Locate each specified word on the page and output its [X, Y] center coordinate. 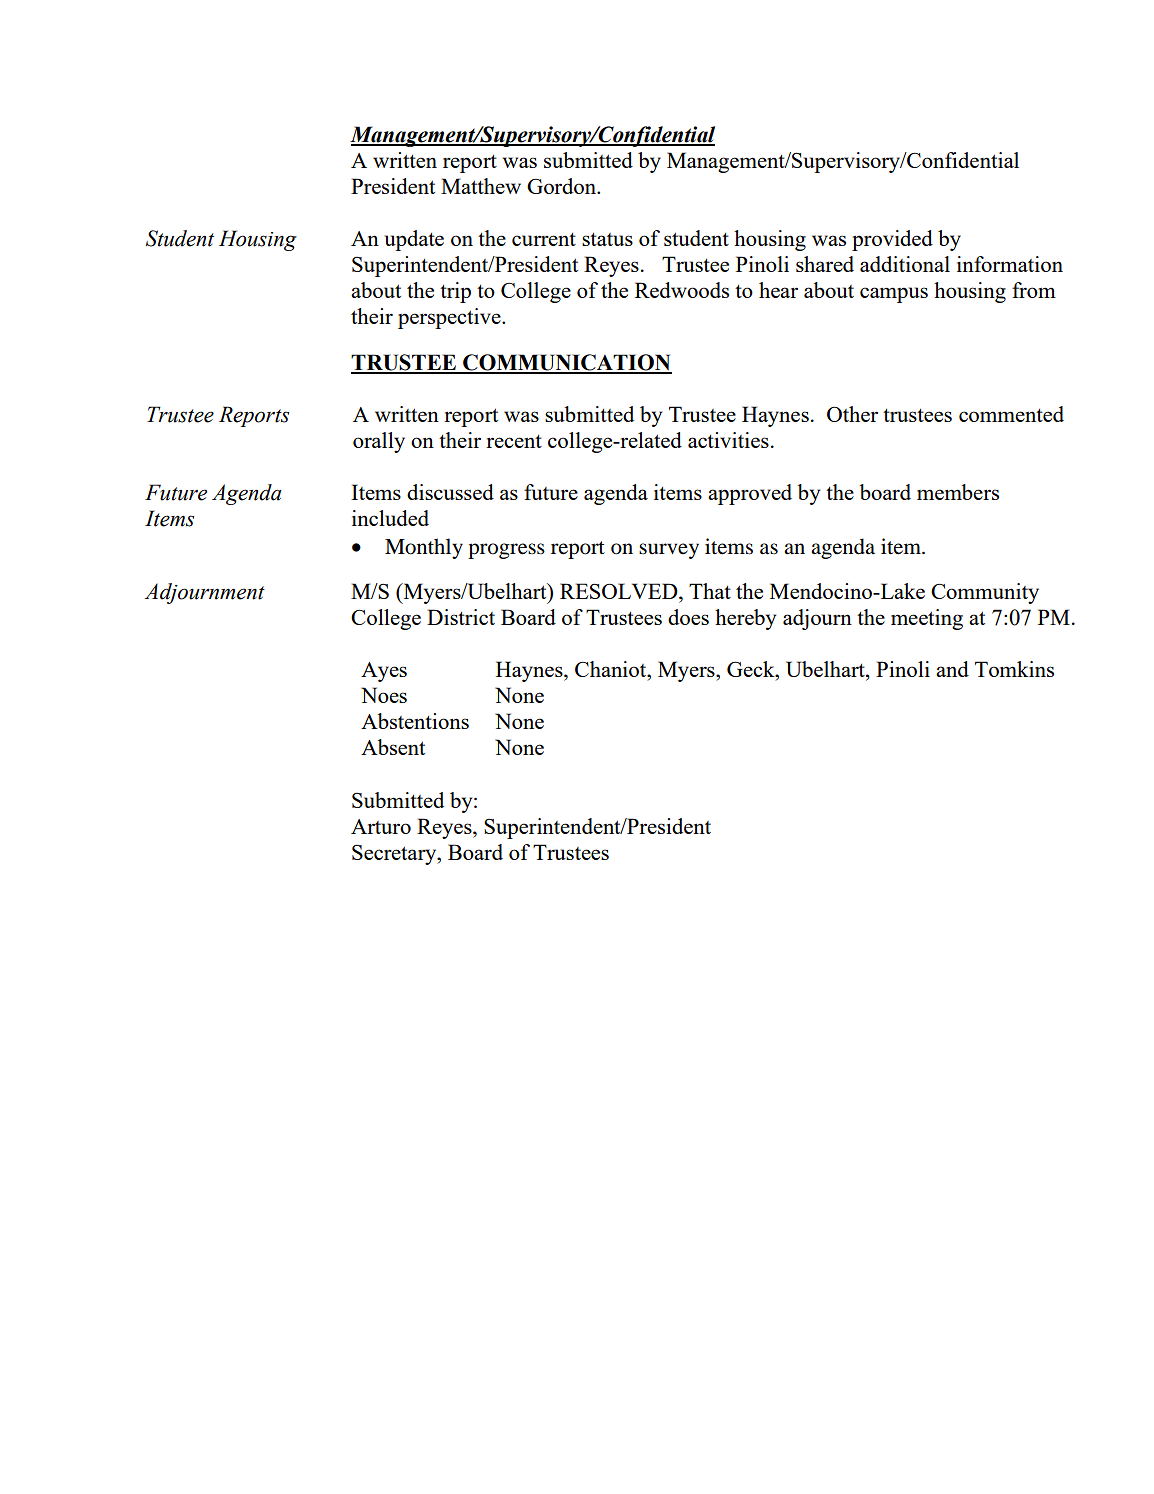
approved [750, 494]
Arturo [381, 826]
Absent [393, 747]
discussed [450, 492]
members [958, 492]
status [607, 239]
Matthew [481, 186]
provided [892, 240]
